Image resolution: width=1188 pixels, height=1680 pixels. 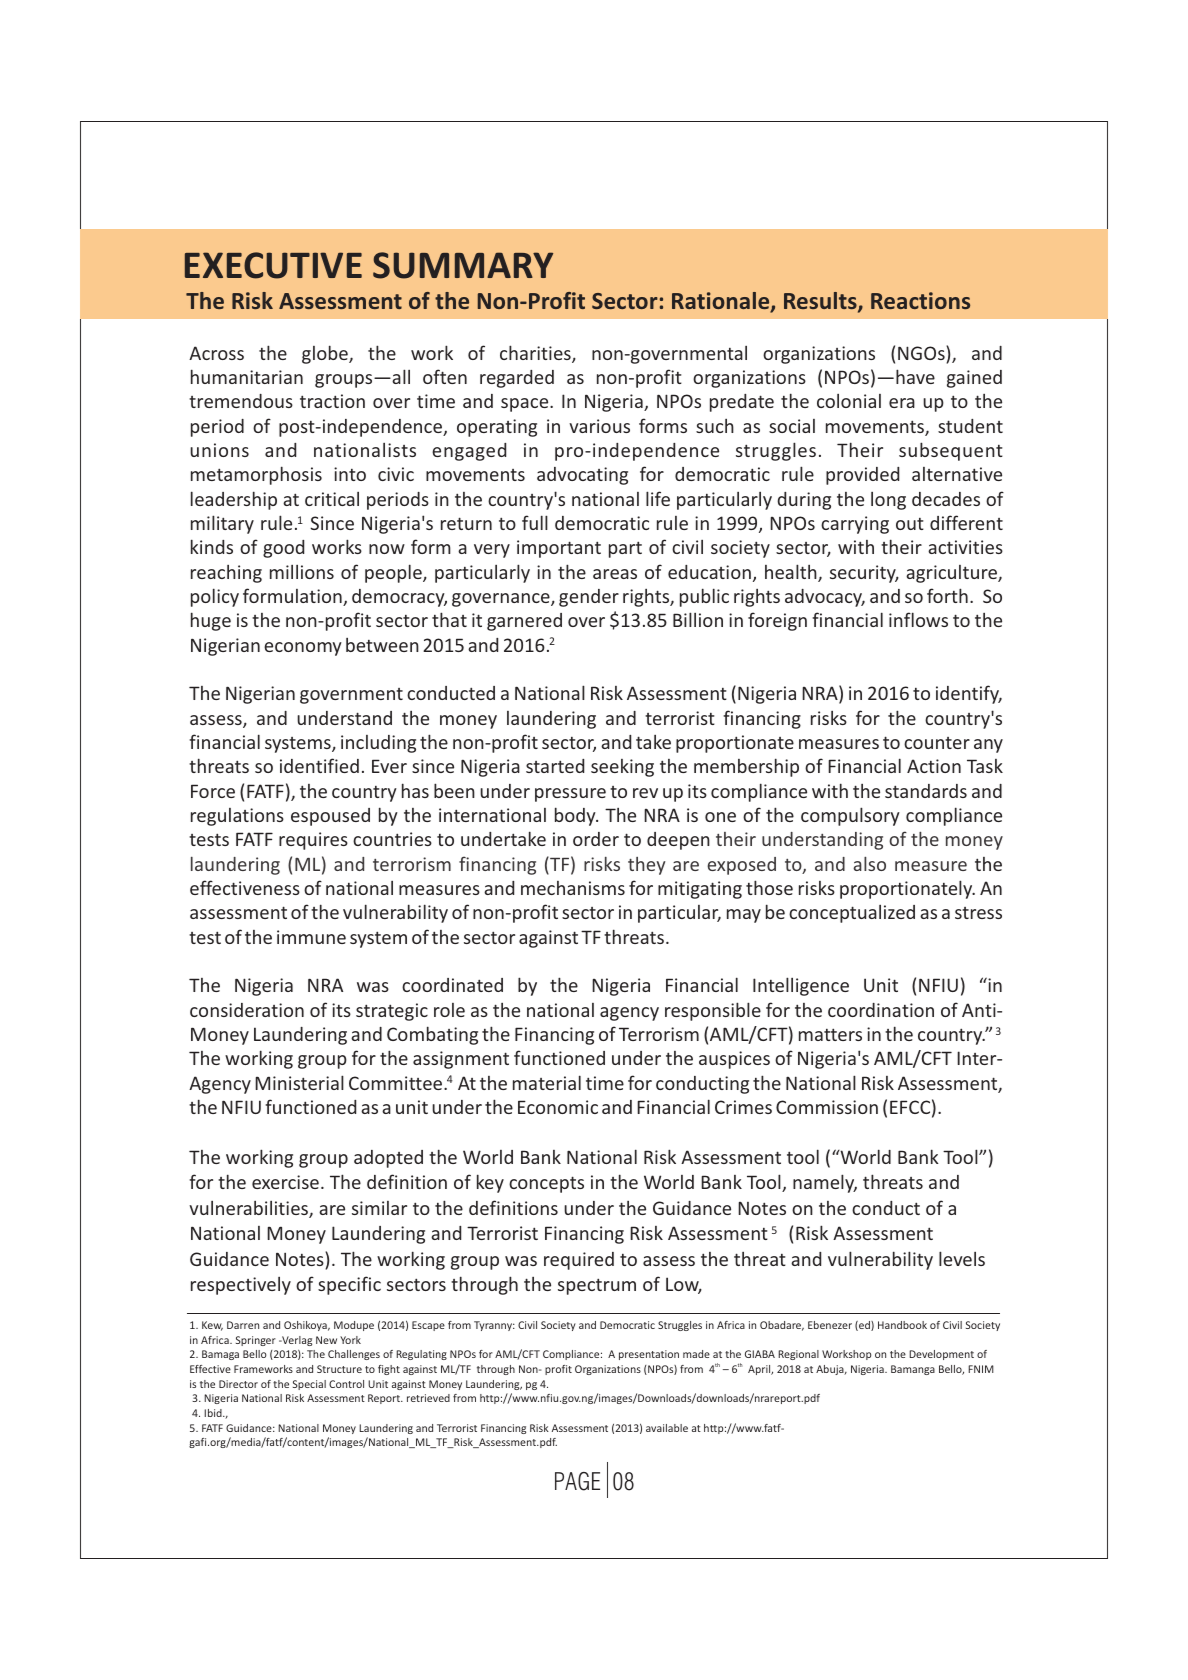 What do you see at coordinates (536, 354) in the image?
I see `charities` at bounding box center [536, 354].
